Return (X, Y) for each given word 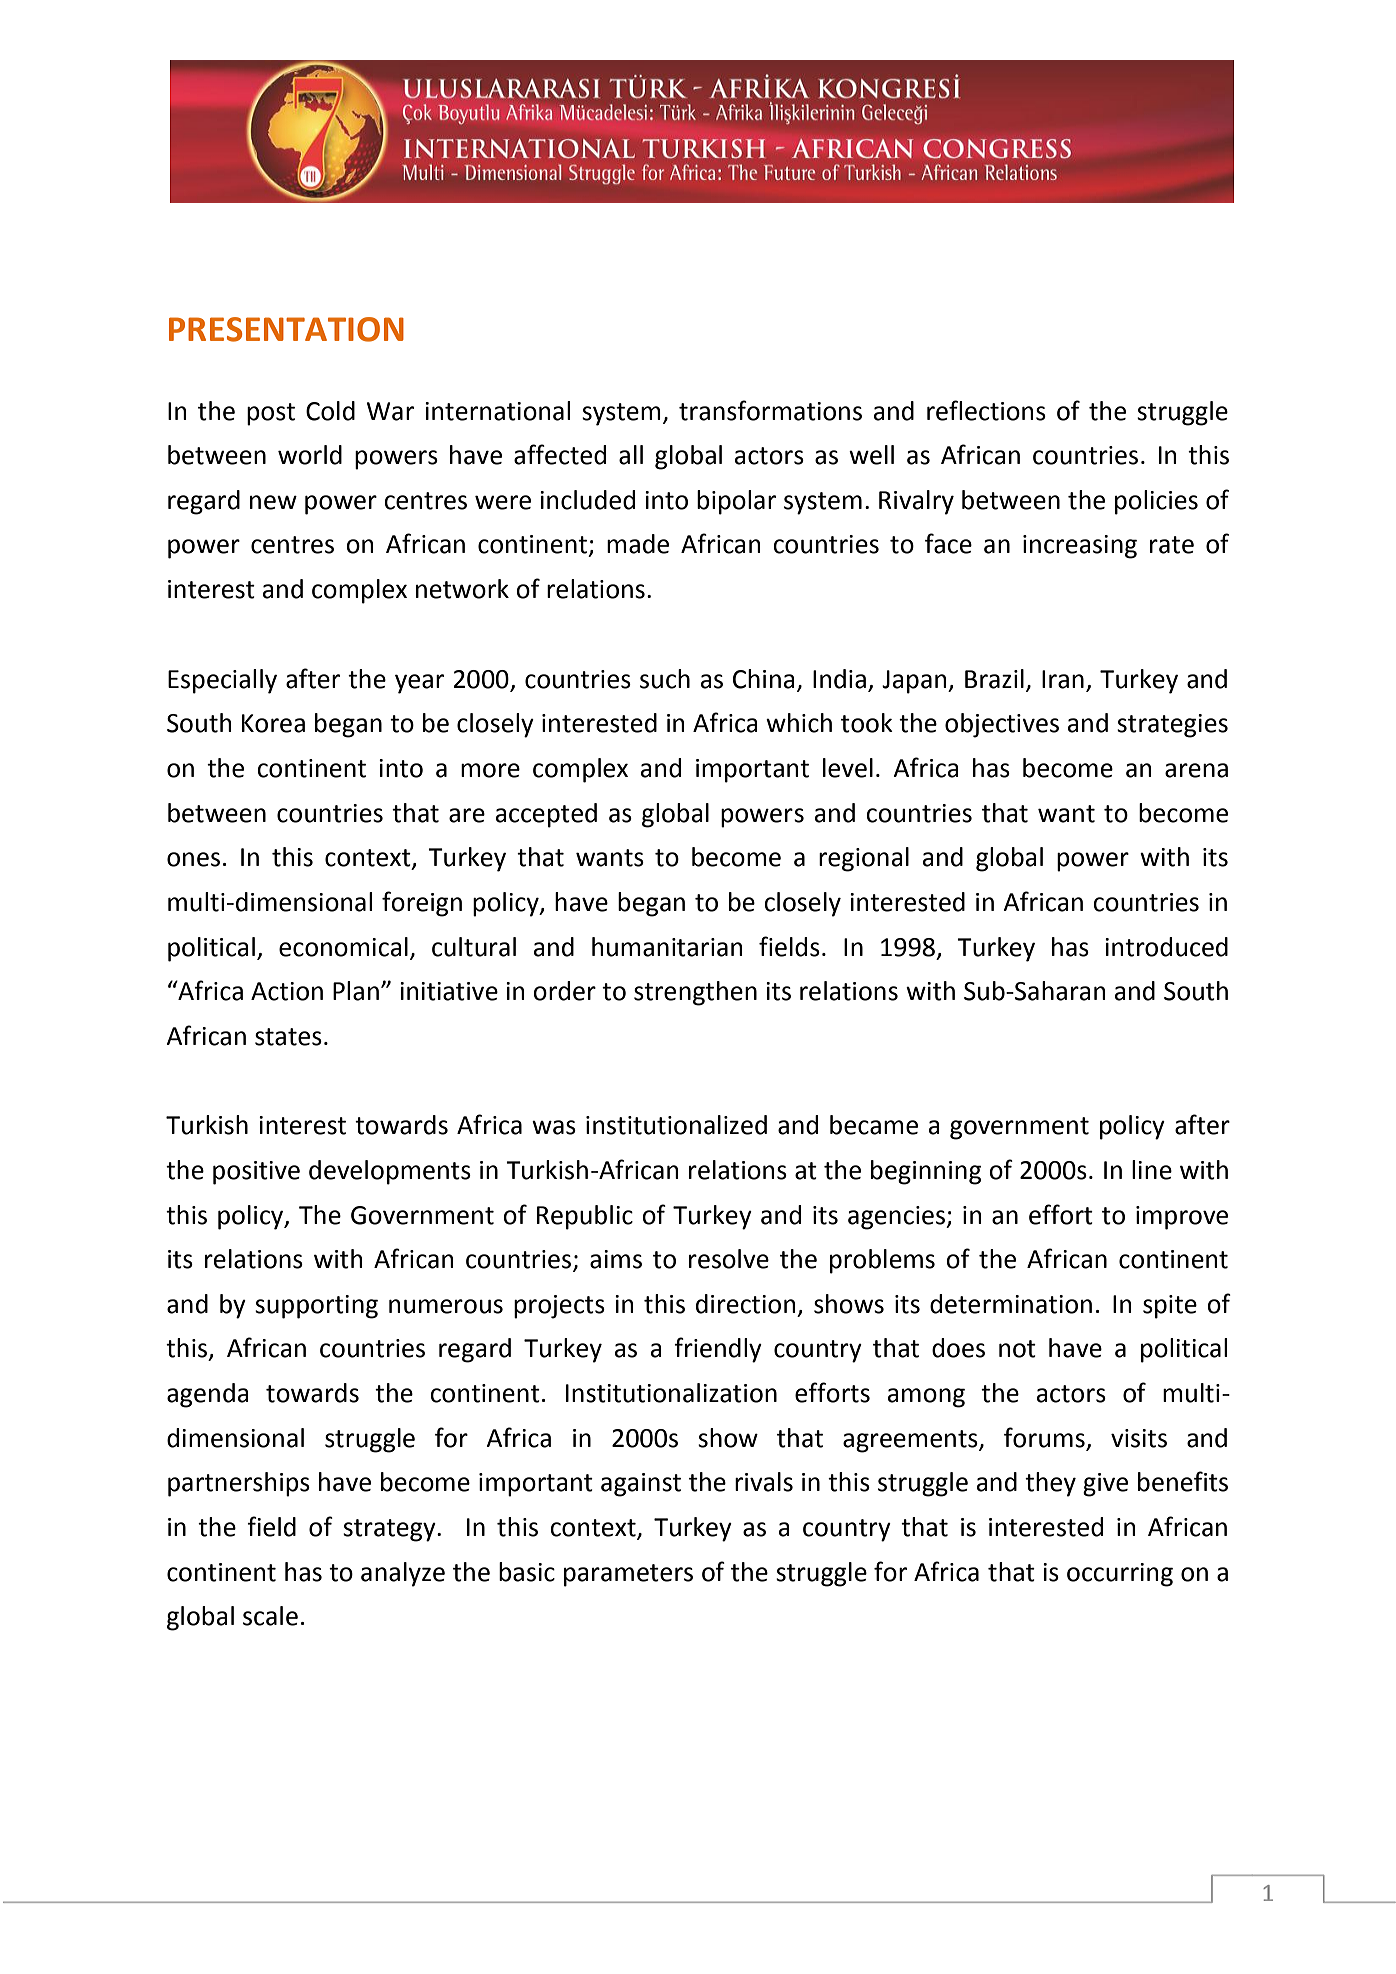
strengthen (695, 993)
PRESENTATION (286, 329)
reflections (986, 410)
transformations (770, 410)
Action (287, 991)
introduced (1166, 947)
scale (270, 1616)
